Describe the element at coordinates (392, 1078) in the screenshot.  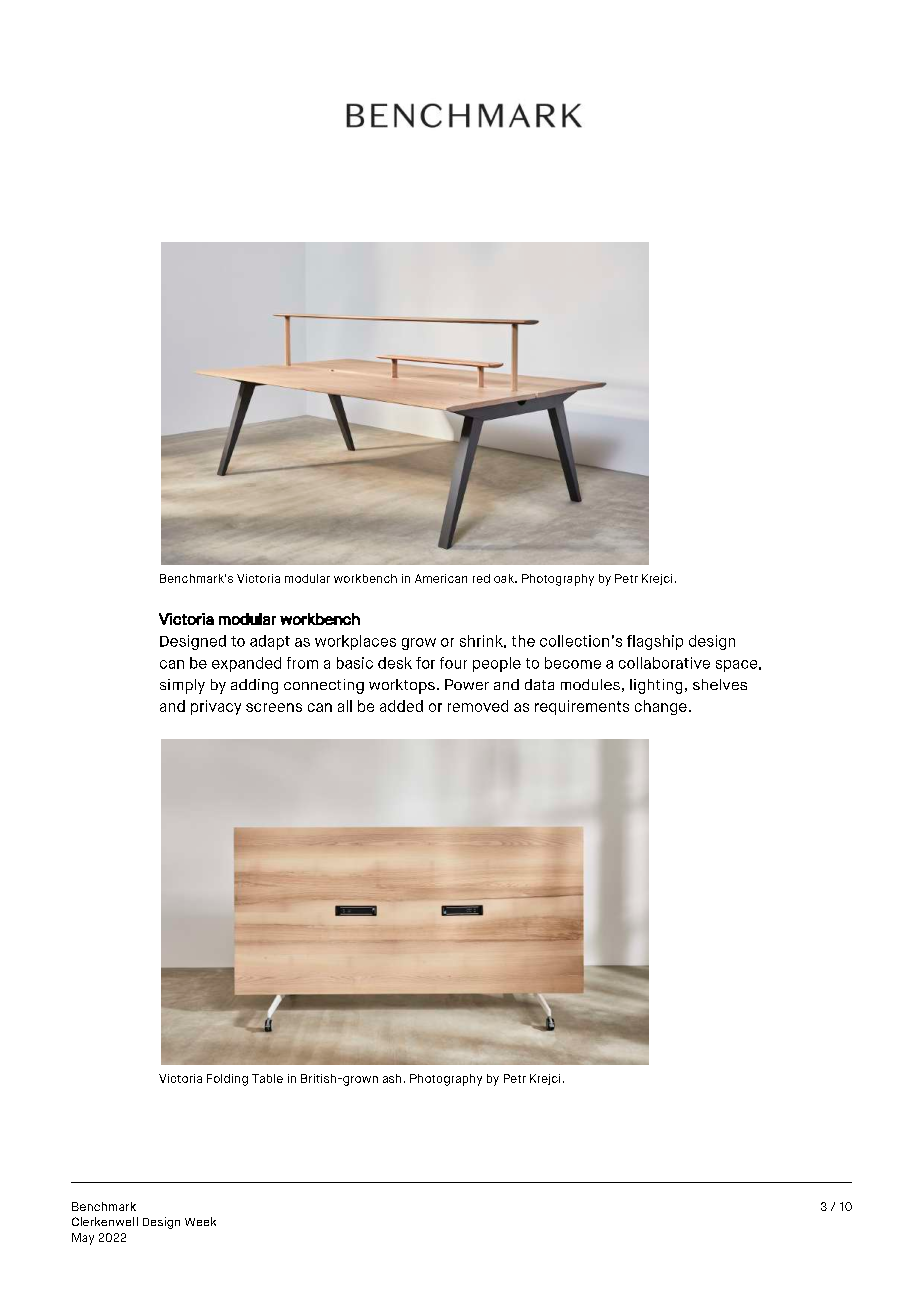
I see `ash` at that location.
